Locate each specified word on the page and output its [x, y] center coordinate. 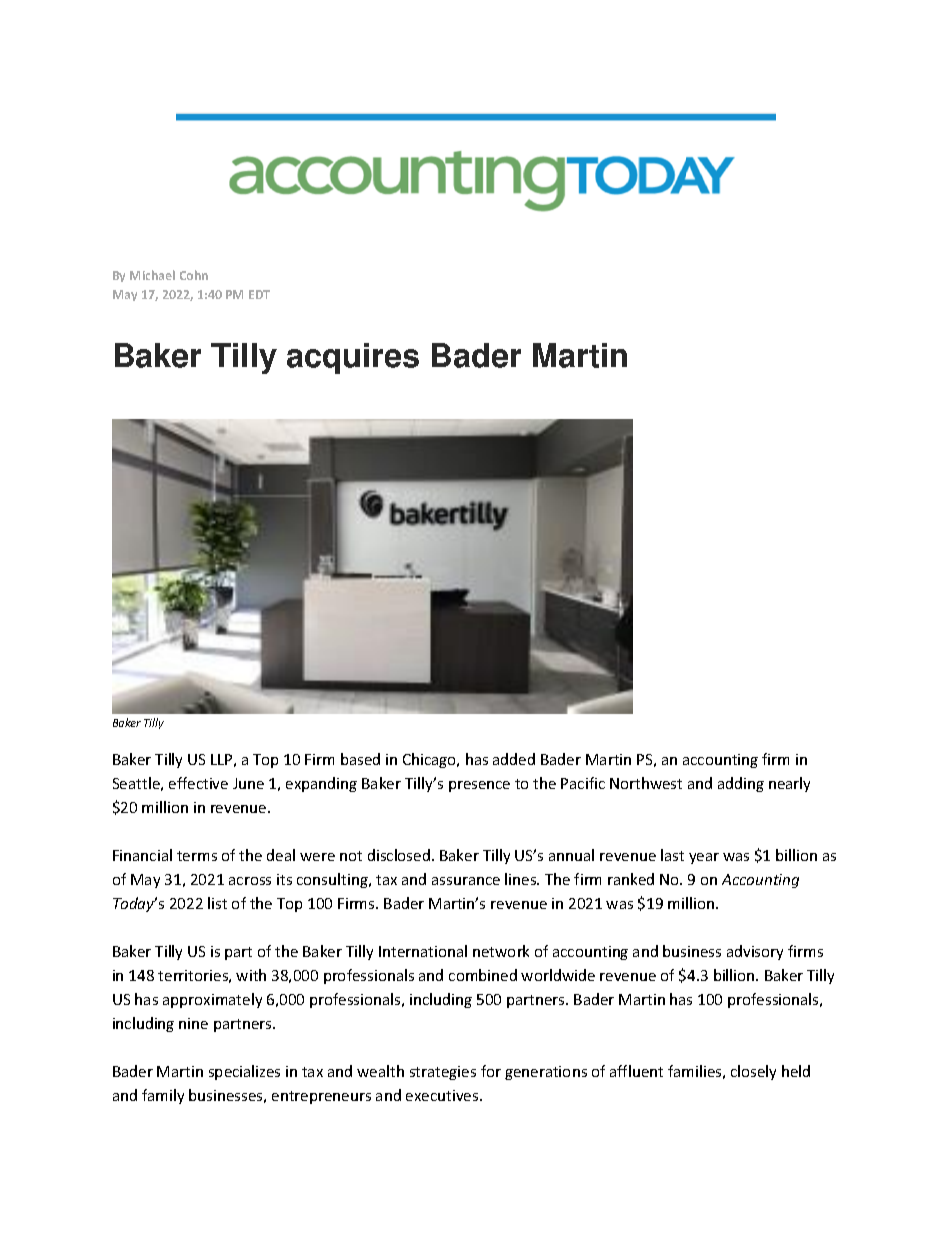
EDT [259, 294]
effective [198, 783]
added [514, 759]
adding [741, 784]
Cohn [194, 275]
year [704, 858]
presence [479, 786]
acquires [353, 358]
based [360, 759]
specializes [244, 1072]
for [491, 1071]
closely [753, 1072]
